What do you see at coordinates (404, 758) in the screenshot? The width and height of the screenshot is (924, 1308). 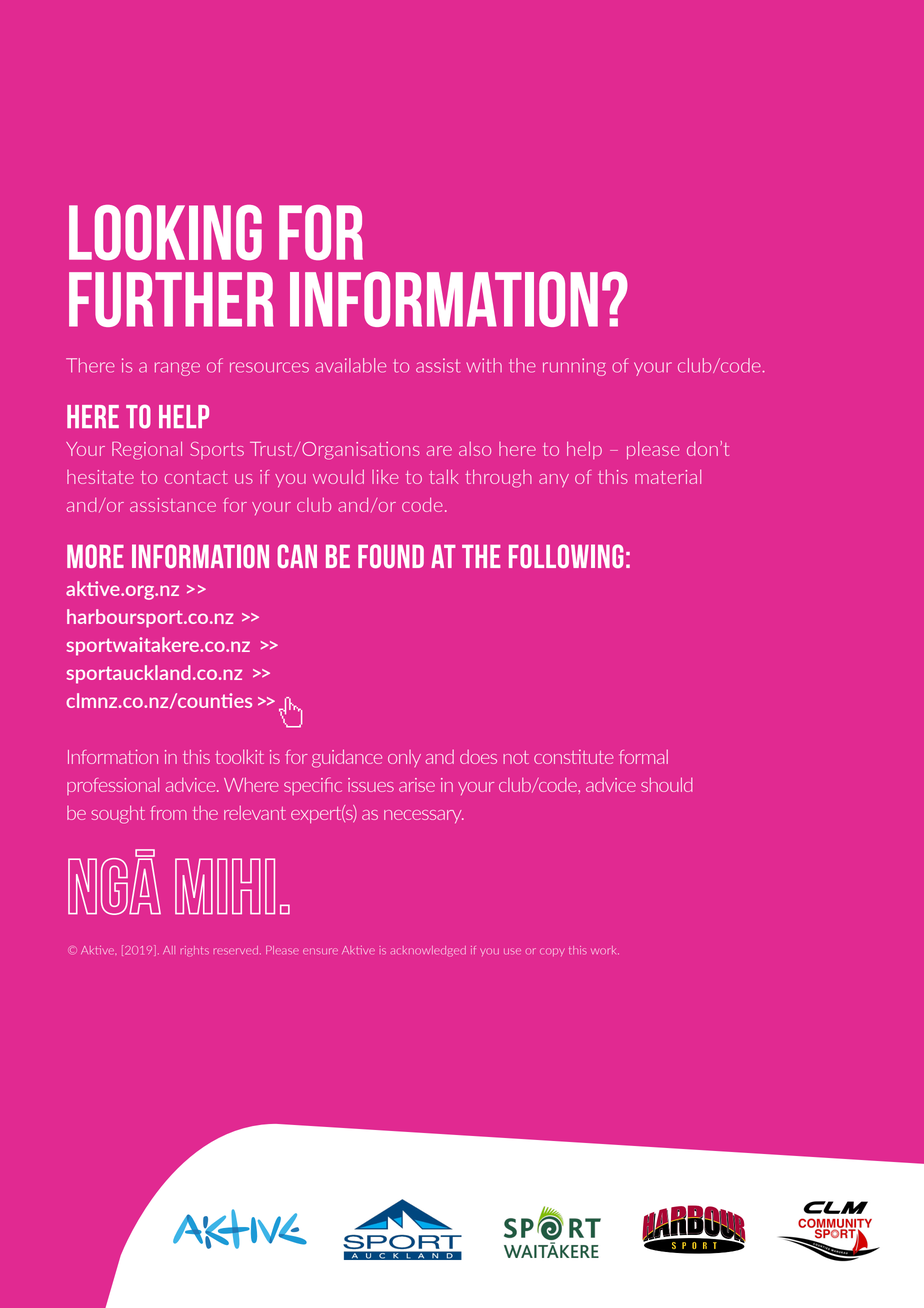 I see `only` at bounding box center [404, 758].
